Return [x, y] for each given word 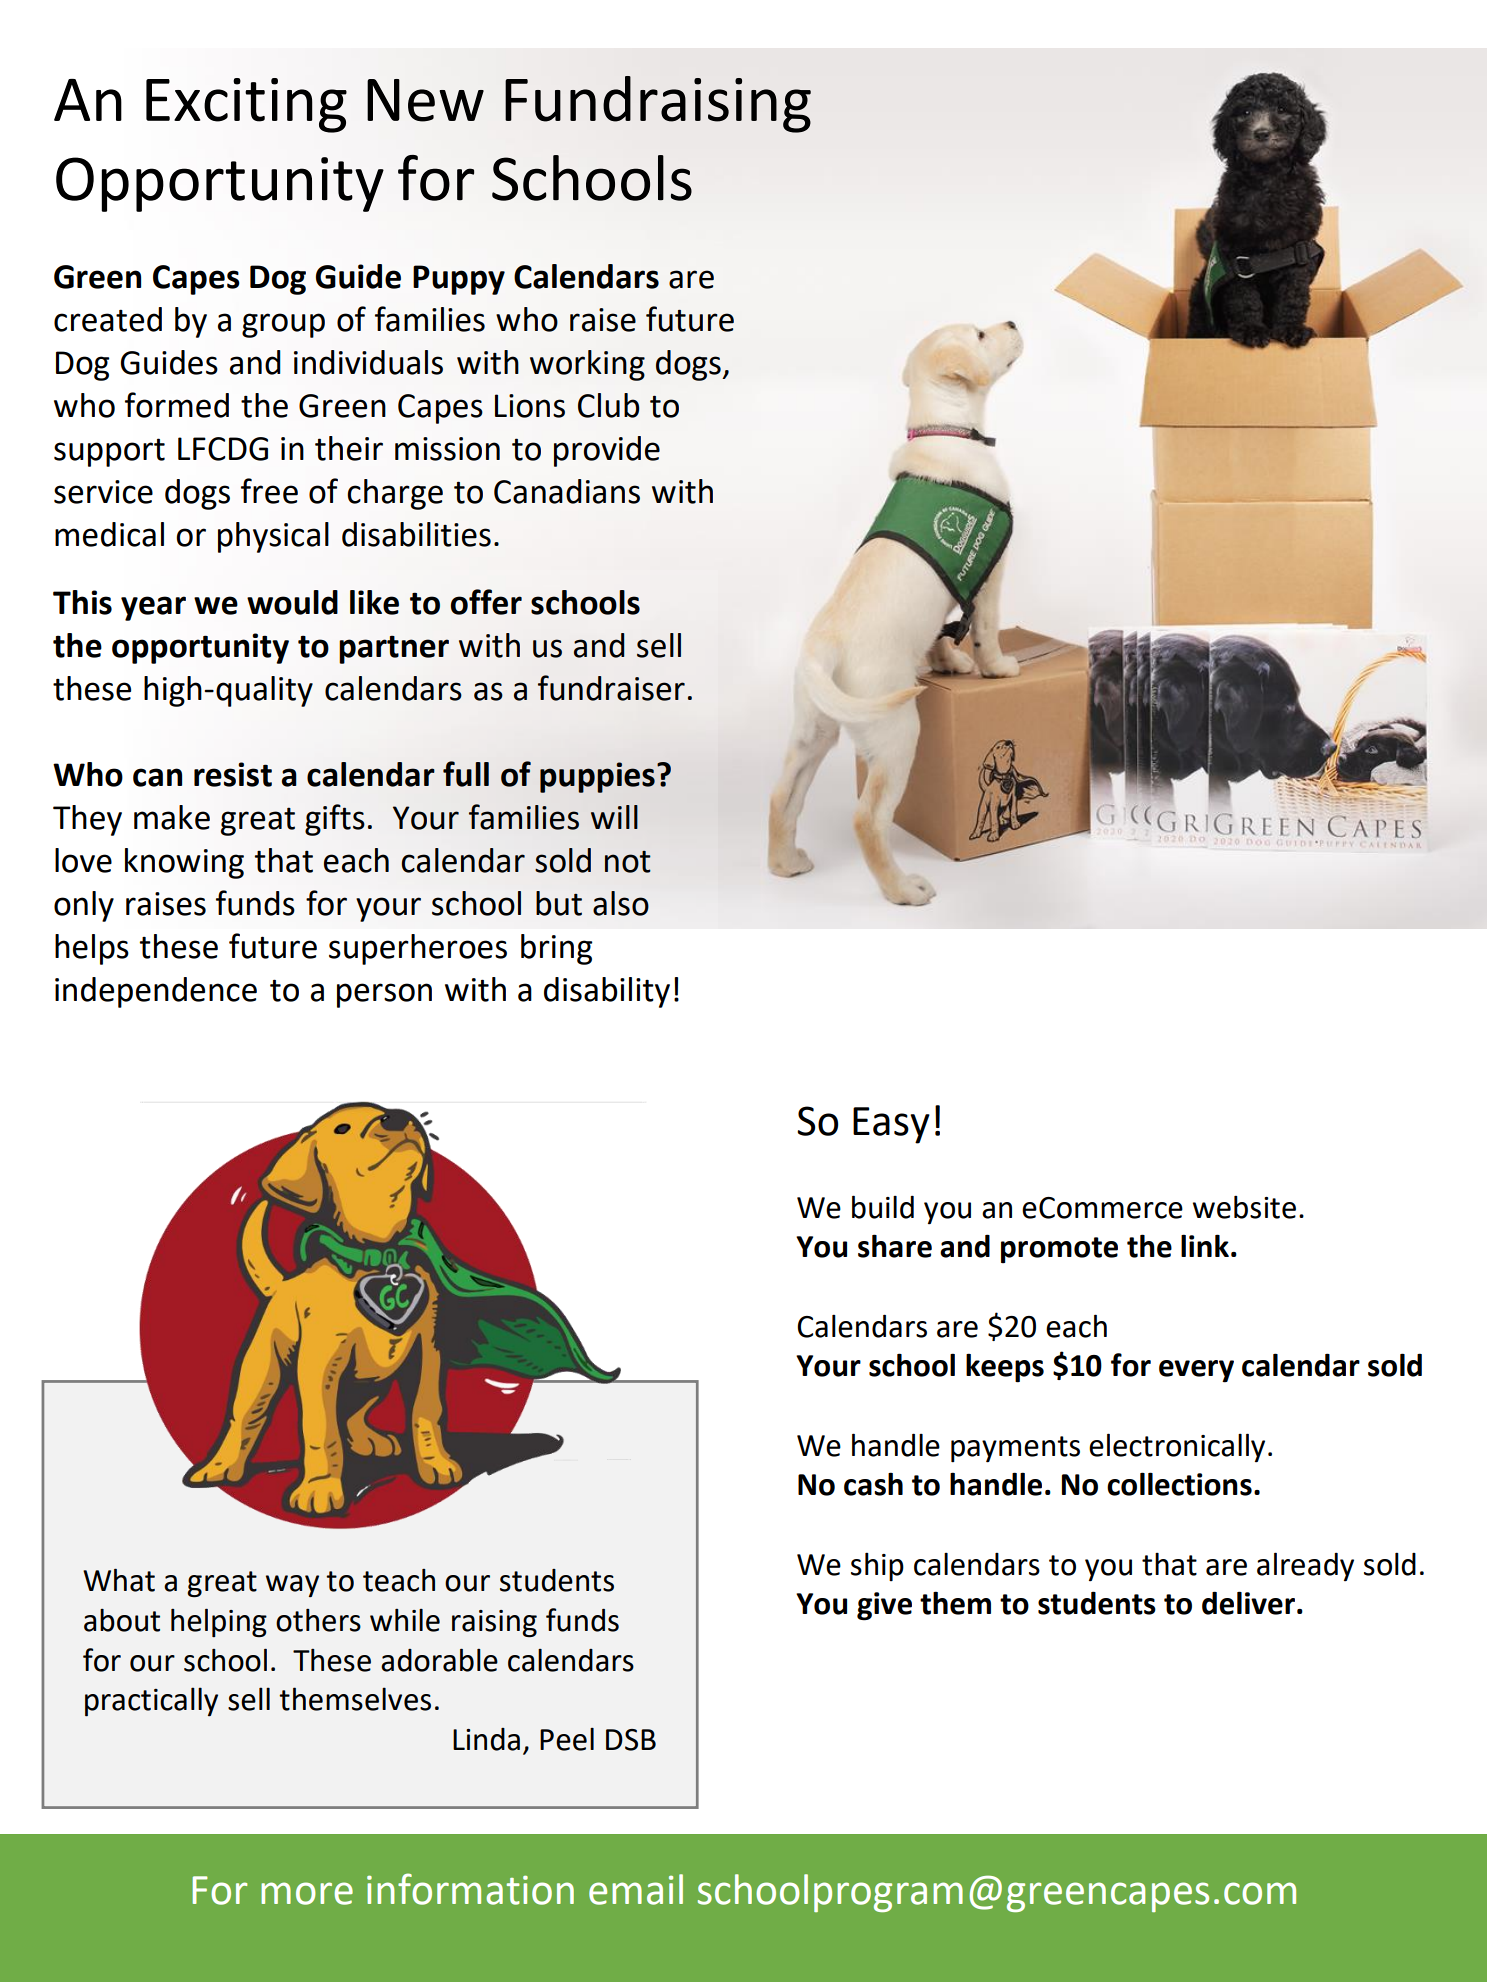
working [587, 365]
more [307, 1893]
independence [156, 992]
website [1244, 1207]
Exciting [246, 105]
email [636, 1889]
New [425, 100]
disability [607, 992]
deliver [1248, 1603]
